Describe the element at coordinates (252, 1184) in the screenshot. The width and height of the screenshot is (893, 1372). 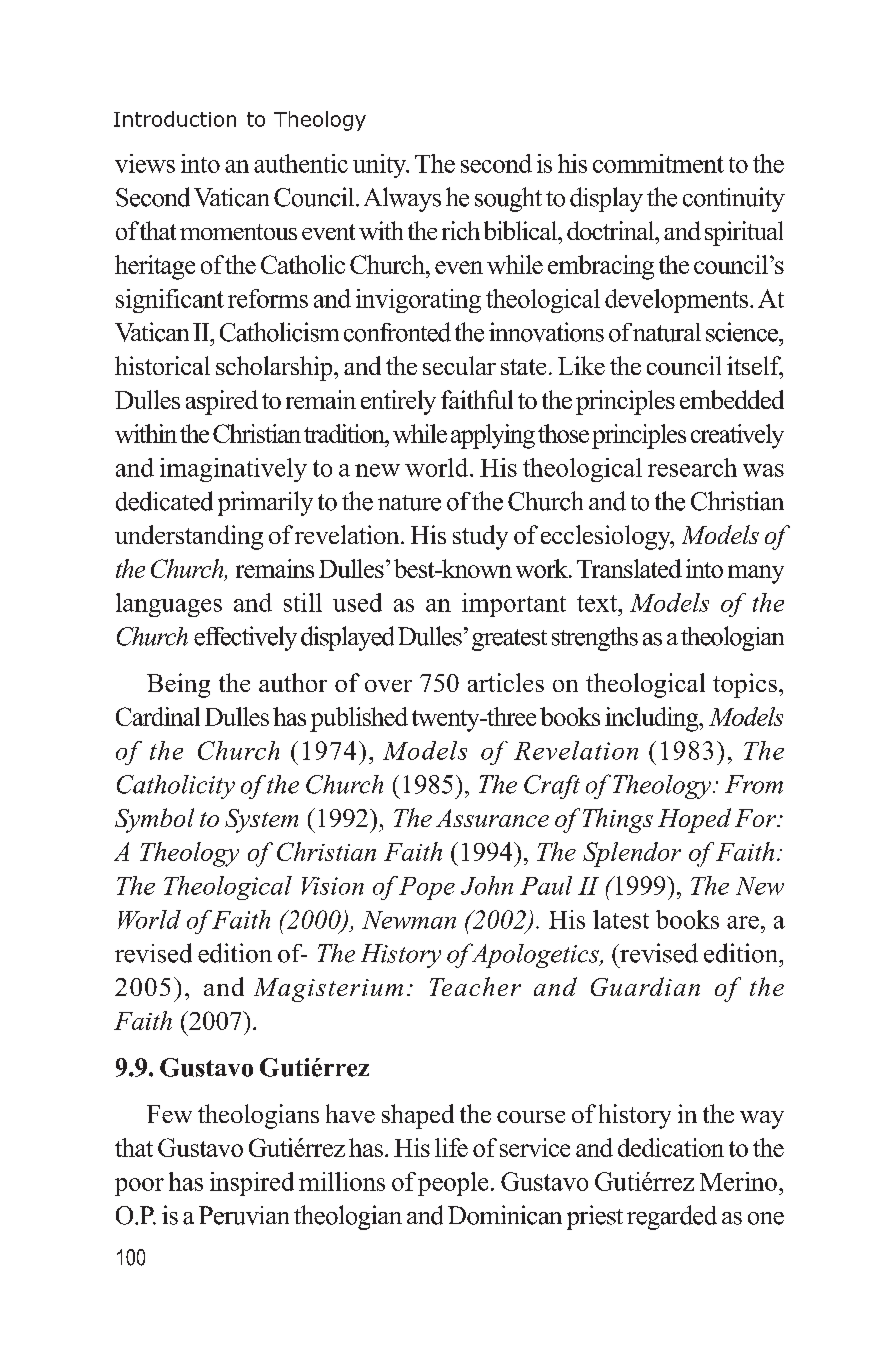
I see `inspired` at that location.
